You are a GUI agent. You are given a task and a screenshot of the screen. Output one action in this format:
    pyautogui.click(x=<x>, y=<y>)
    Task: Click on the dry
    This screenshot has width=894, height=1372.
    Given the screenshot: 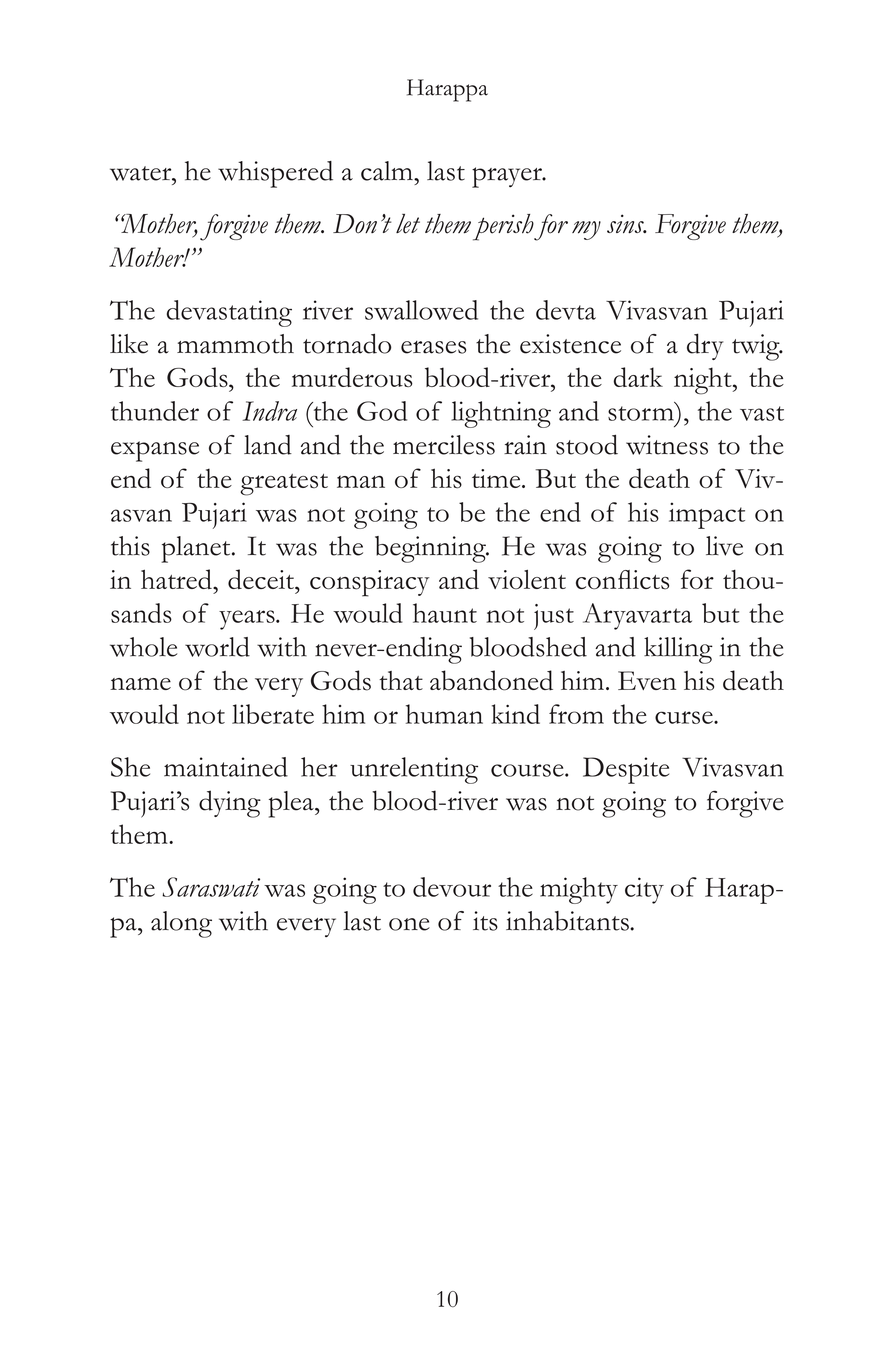 What is the action you would take?
    pyautogui.click(x=705, y=346)
